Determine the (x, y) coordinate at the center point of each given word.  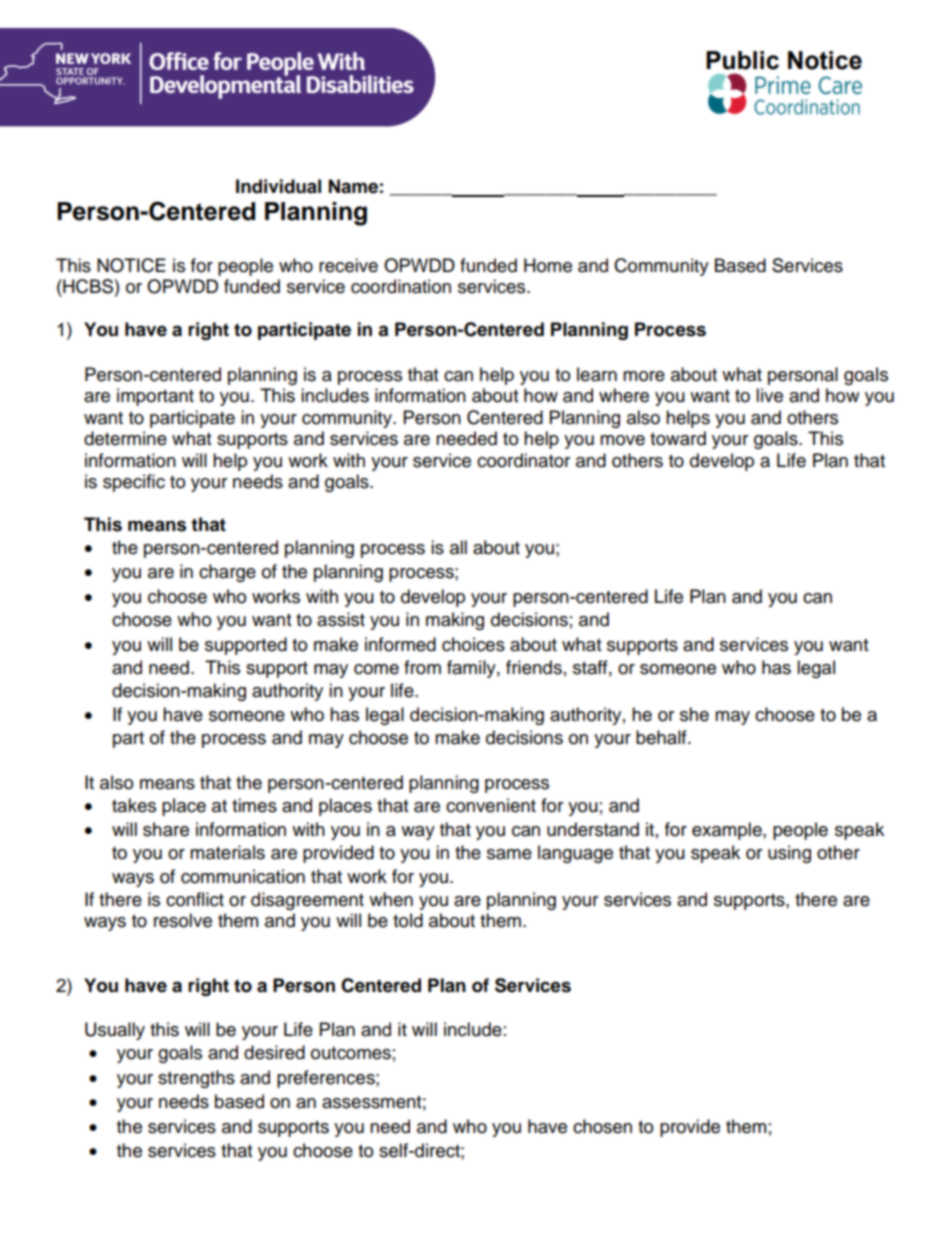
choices (473, 644)
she (694, 714)
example (728, 831)
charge (227, 573)
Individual (278, 186)
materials (227, 852)
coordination (401, 286)
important (155, 397)
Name (353, 186)
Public (742, 60)
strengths (196, 1079)
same (509, 854)
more (644, 376)
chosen (602, 1126)
